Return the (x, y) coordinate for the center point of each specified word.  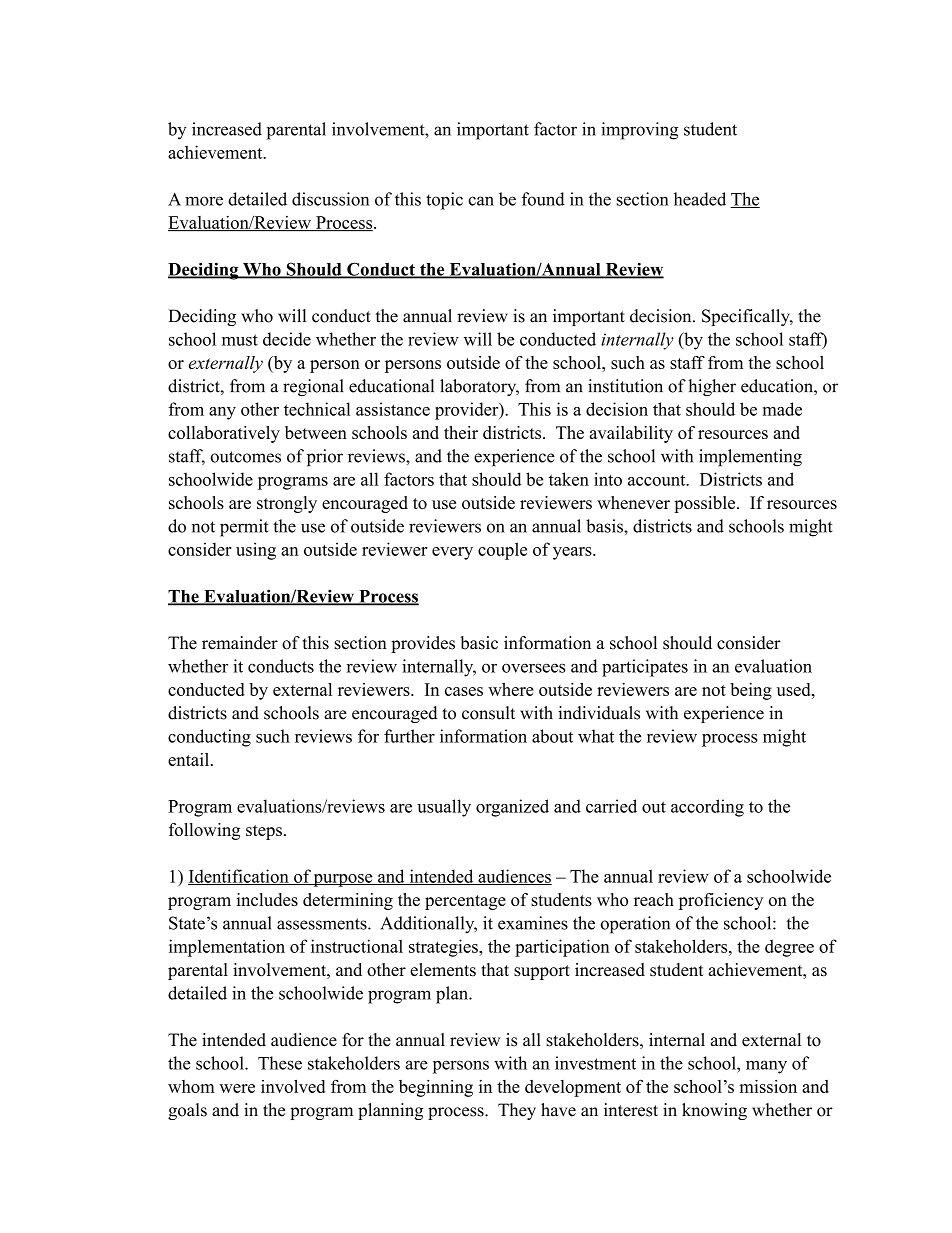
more (204, 201)
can (481, 201)
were (237, 1088)
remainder (240, 643)
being (751, 691)
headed (700, 199)
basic (479, 643)
